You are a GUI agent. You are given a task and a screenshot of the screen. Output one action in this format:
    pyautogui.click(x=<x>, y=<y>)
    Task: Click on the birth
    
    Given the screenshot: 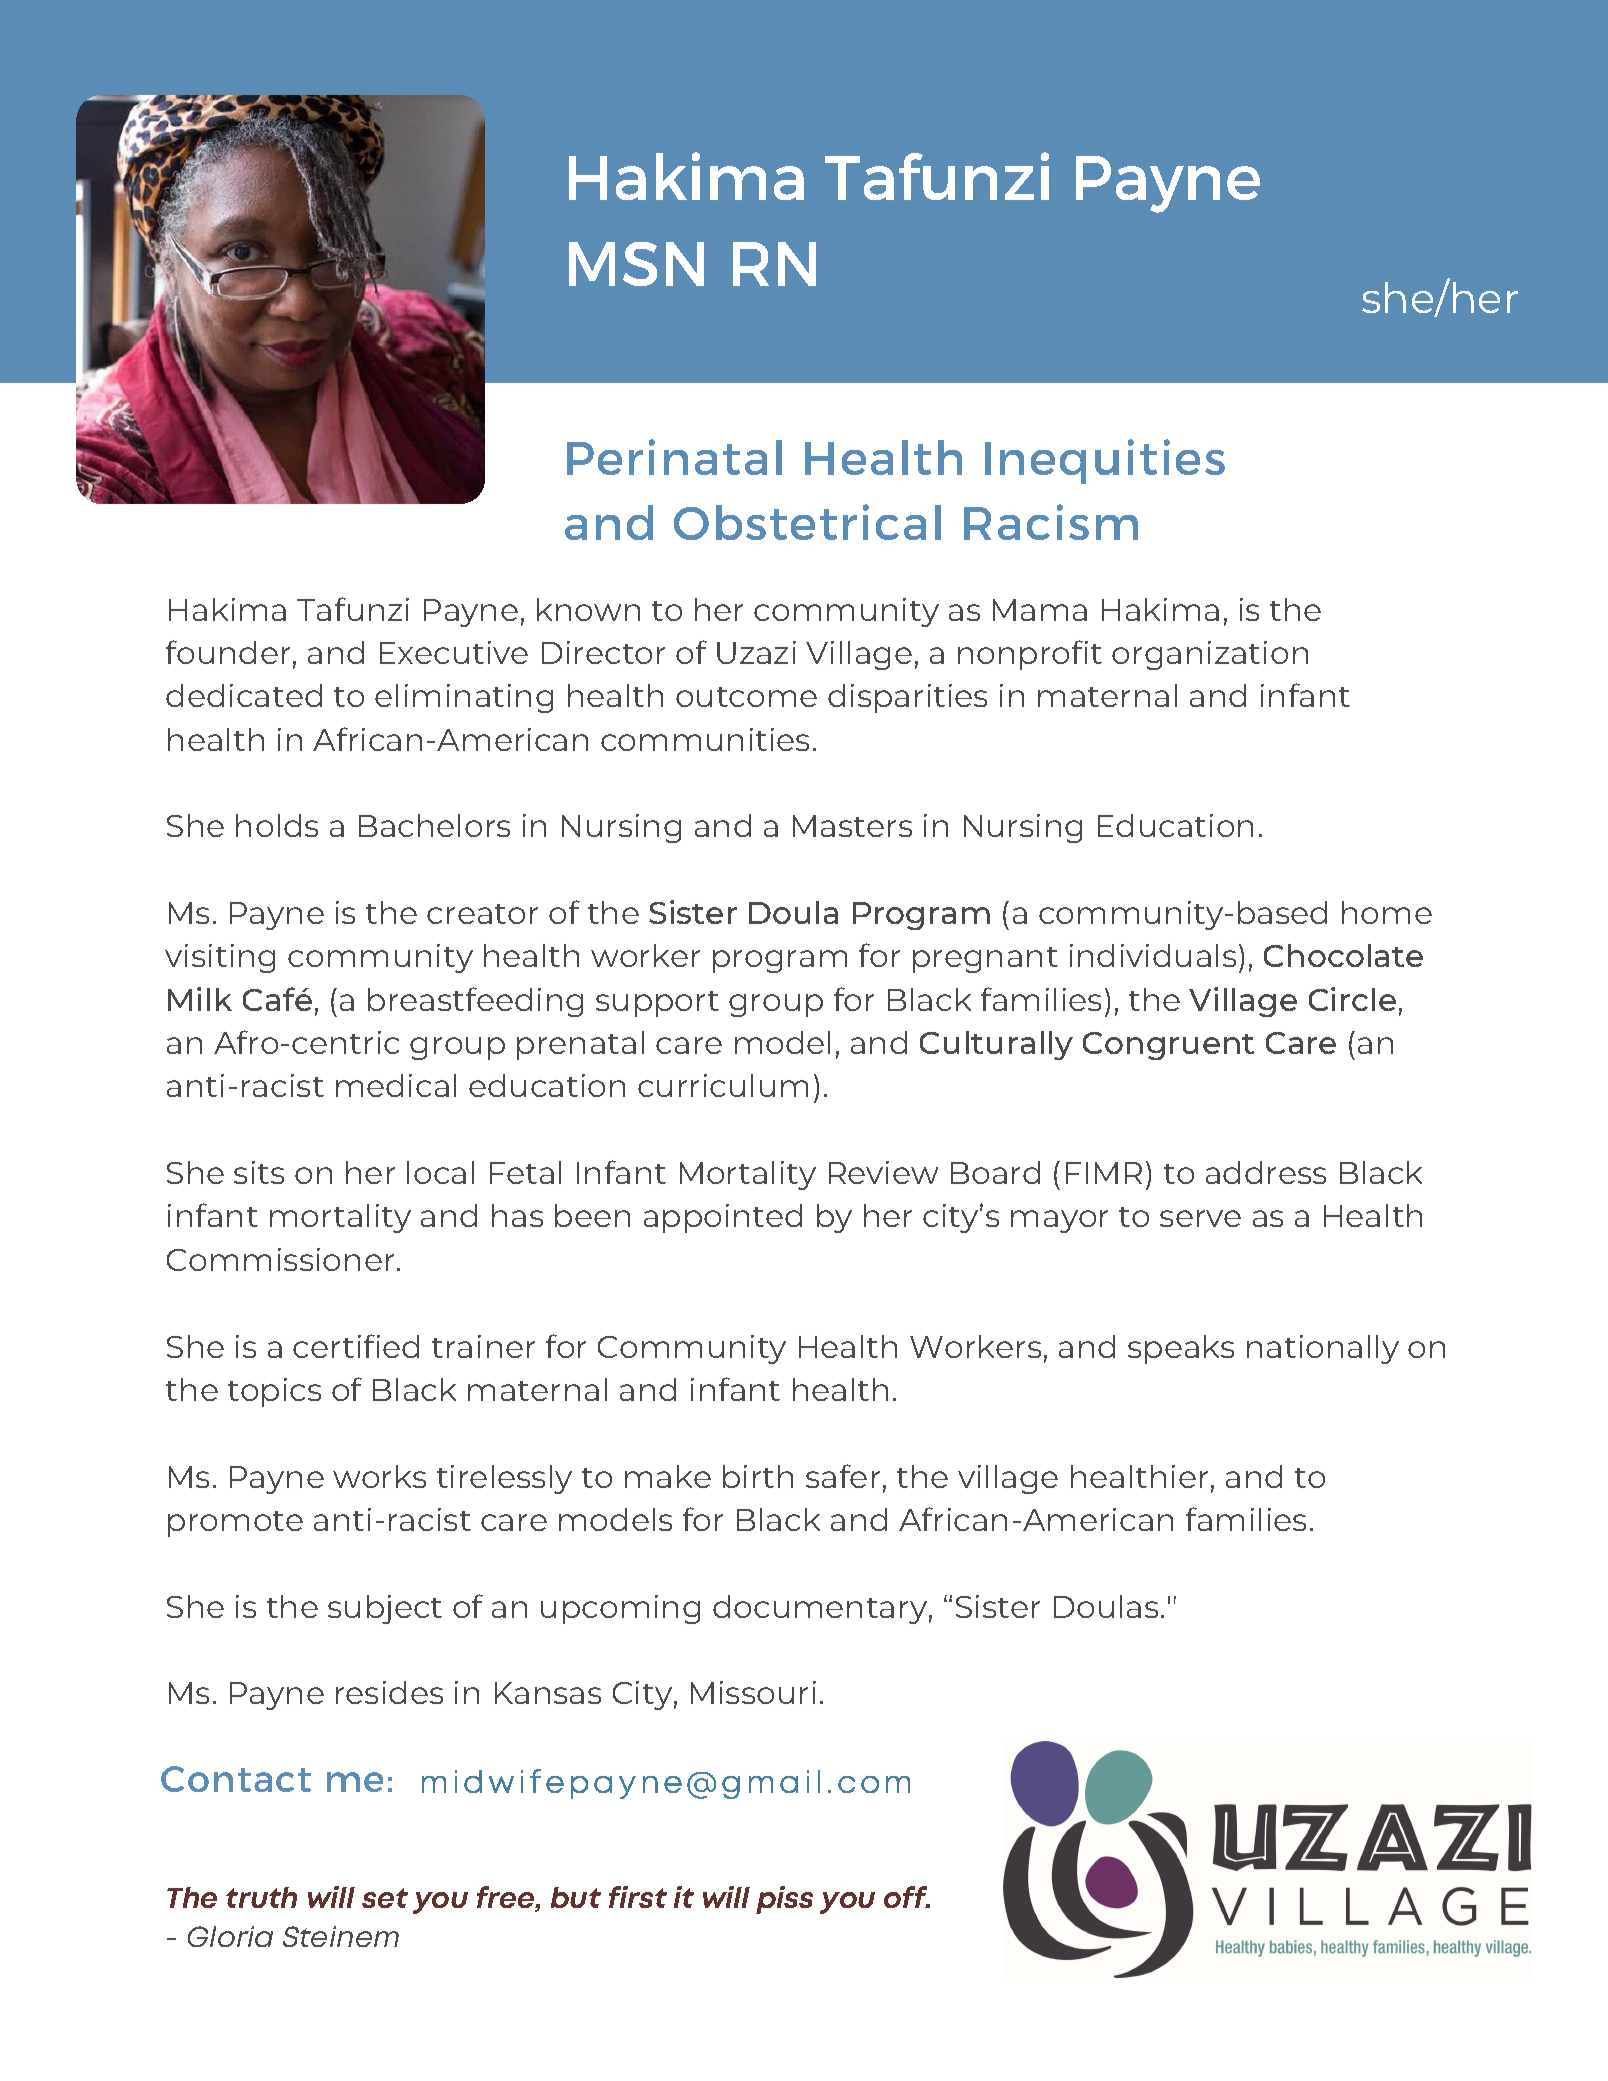 What is the action you would take?
    pyautogui.click(x=758, y=1476)
